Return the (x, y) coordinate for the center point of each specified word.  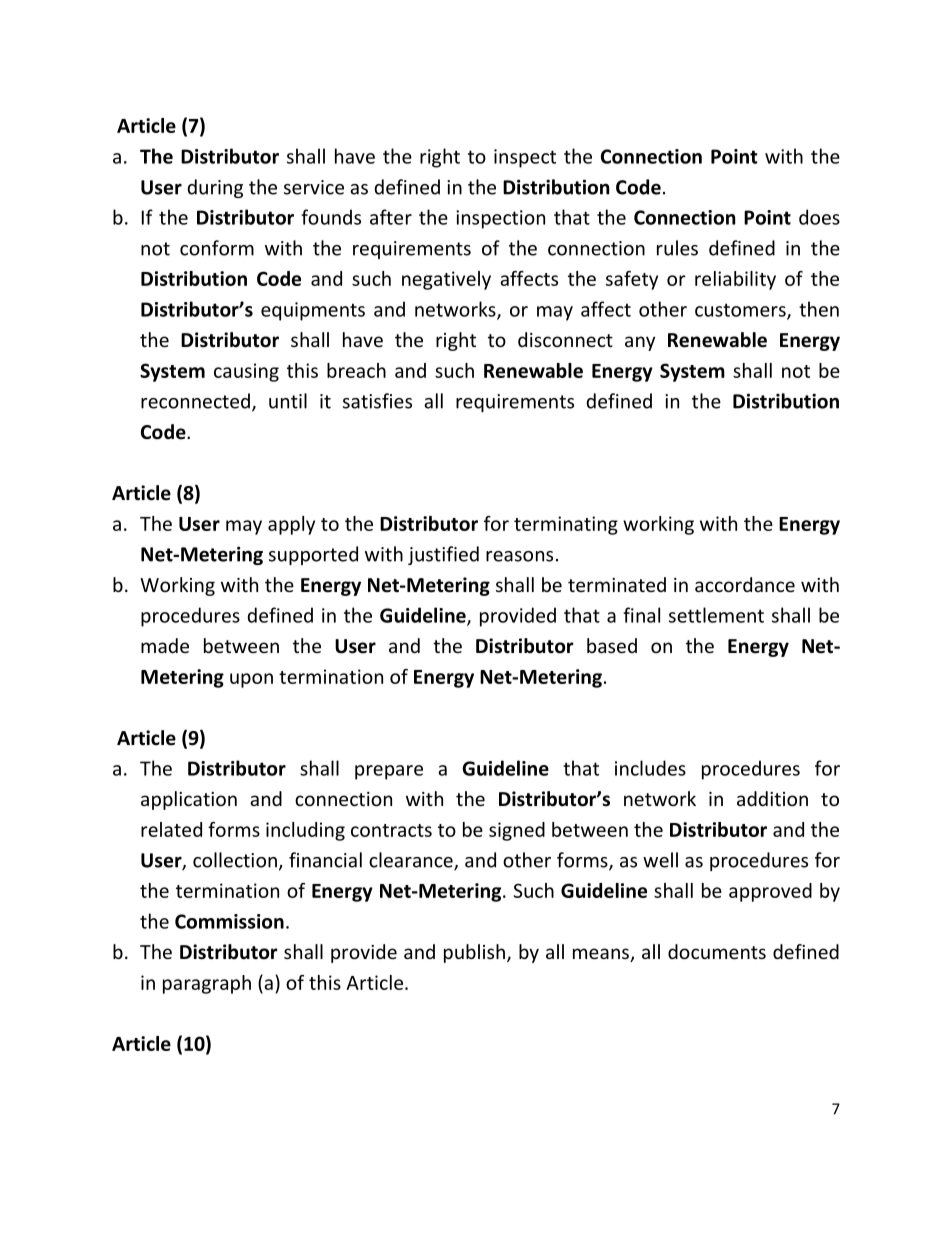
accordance (745, 584)
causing (246, 372)
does (819, 217)
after (391, 217)
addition (772, 798)
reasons (519, 556)
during (215, 188)
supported (313, 555)
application (189, 800)
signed (517, 831)
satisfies (377, 401)
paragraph (207, 984)
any (640, 343)
